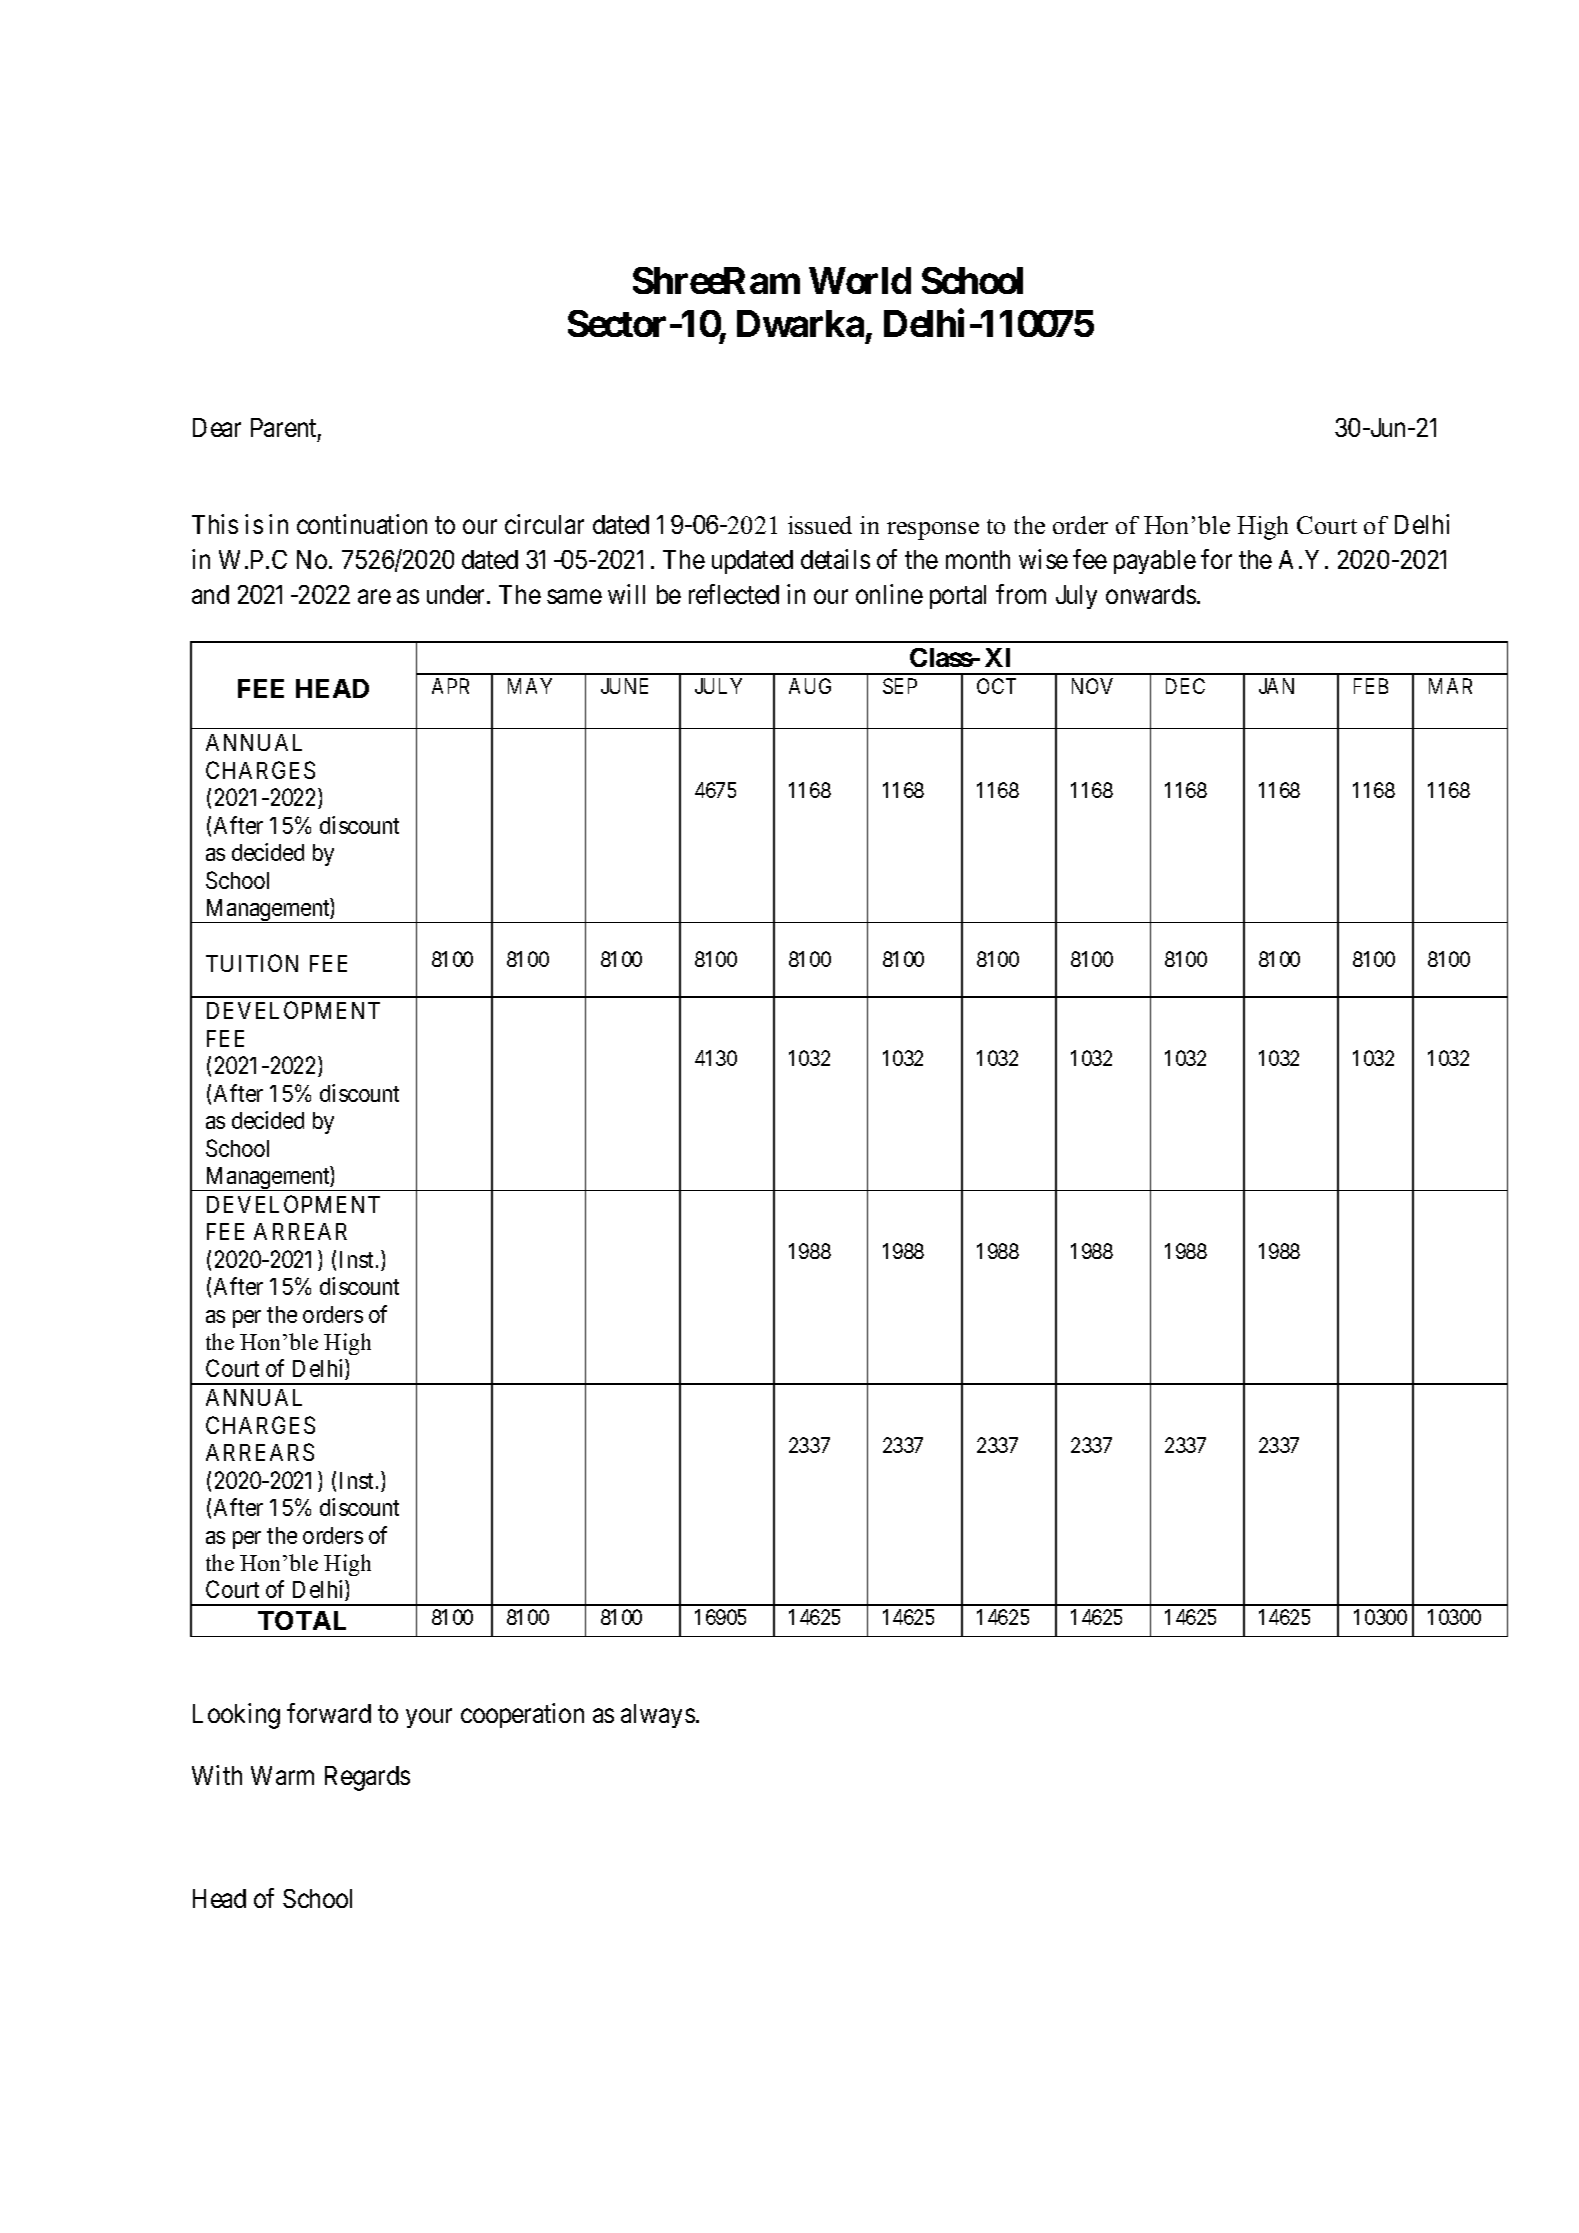  I want to click on payable, so click(1155, 562).
